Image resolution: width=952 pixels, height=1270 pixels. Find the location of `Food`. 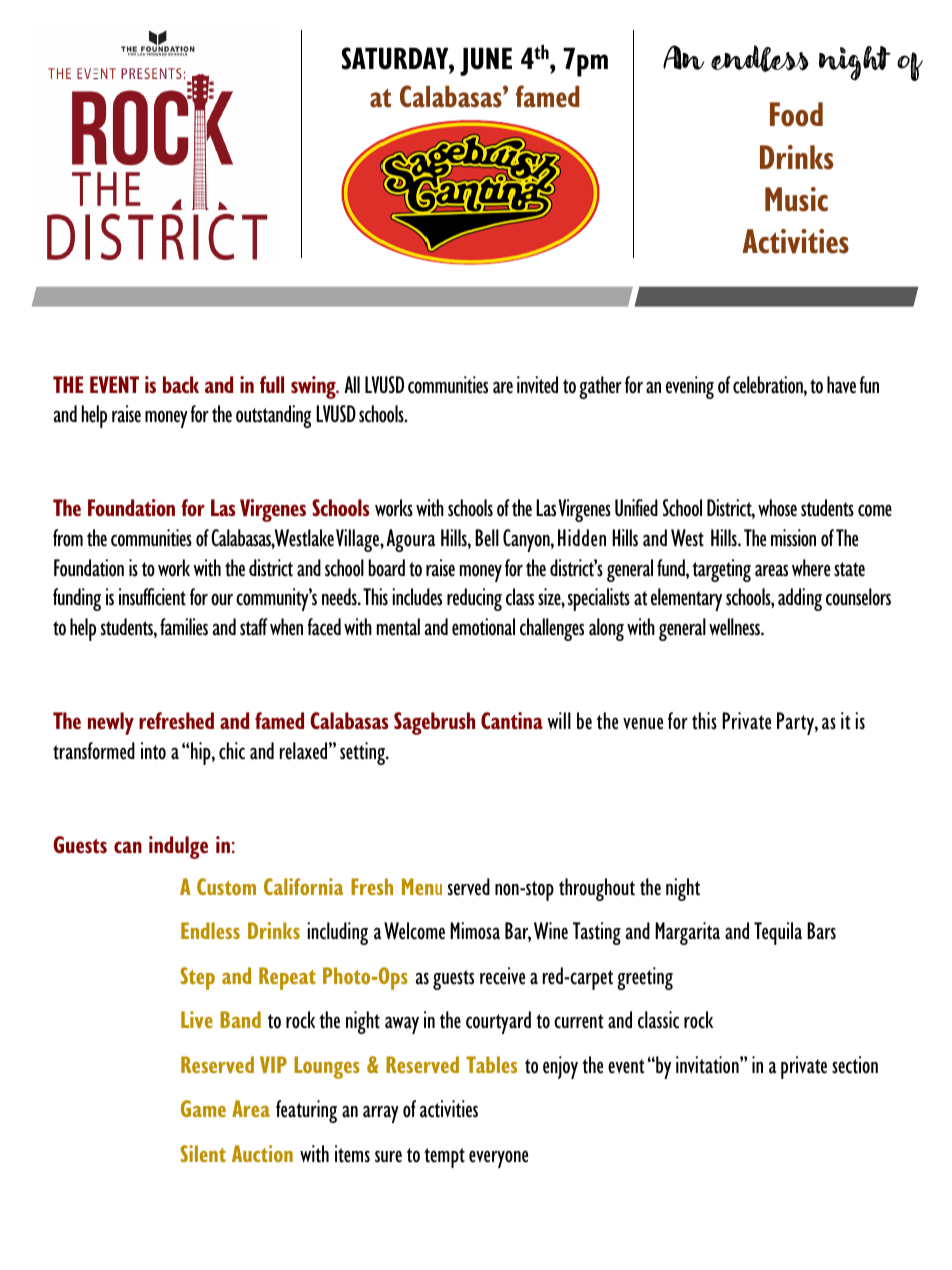

Food is located at coordinates (796, 114).
